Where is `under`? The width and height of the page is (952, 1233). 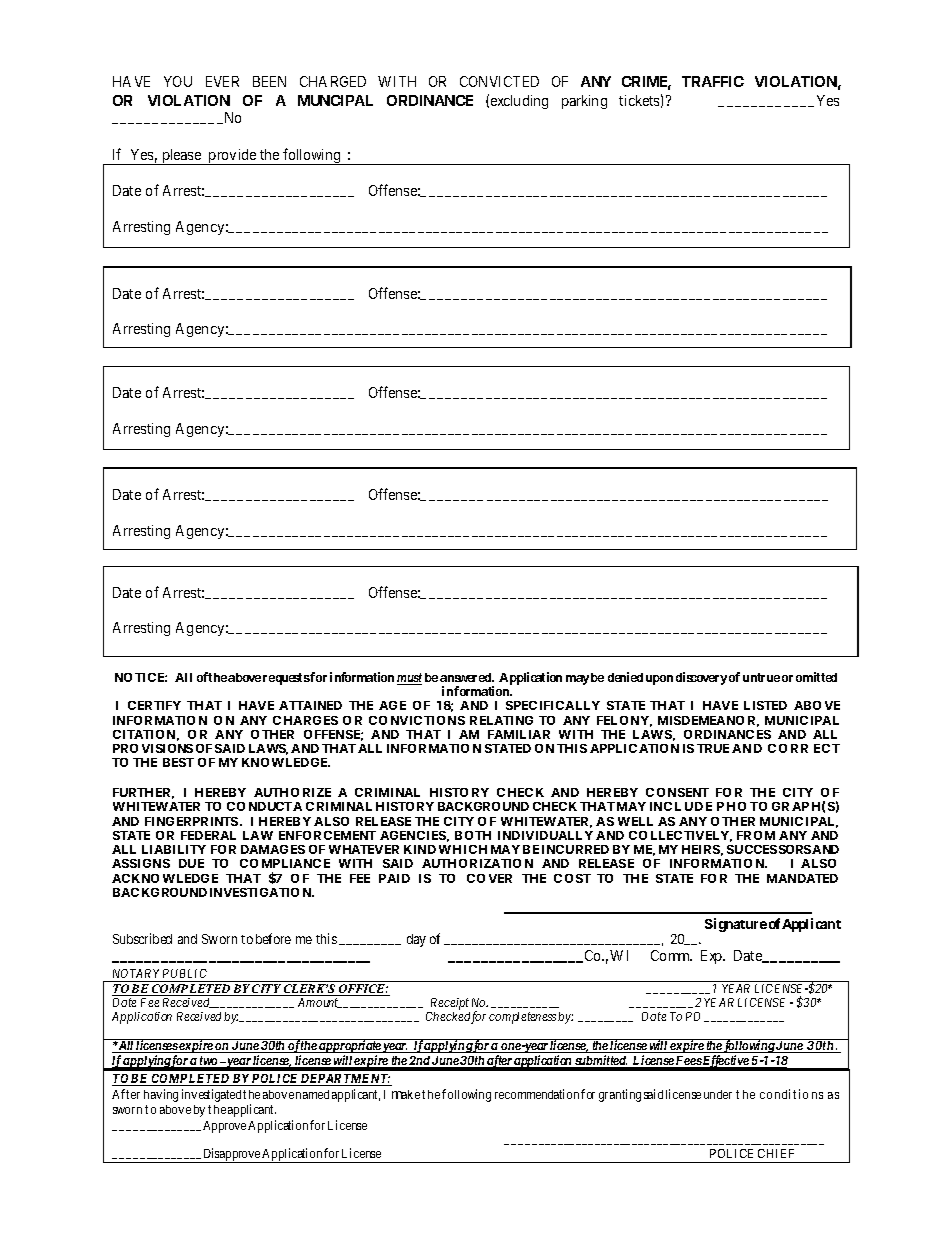
under is located at coordinates (718, 1094).
